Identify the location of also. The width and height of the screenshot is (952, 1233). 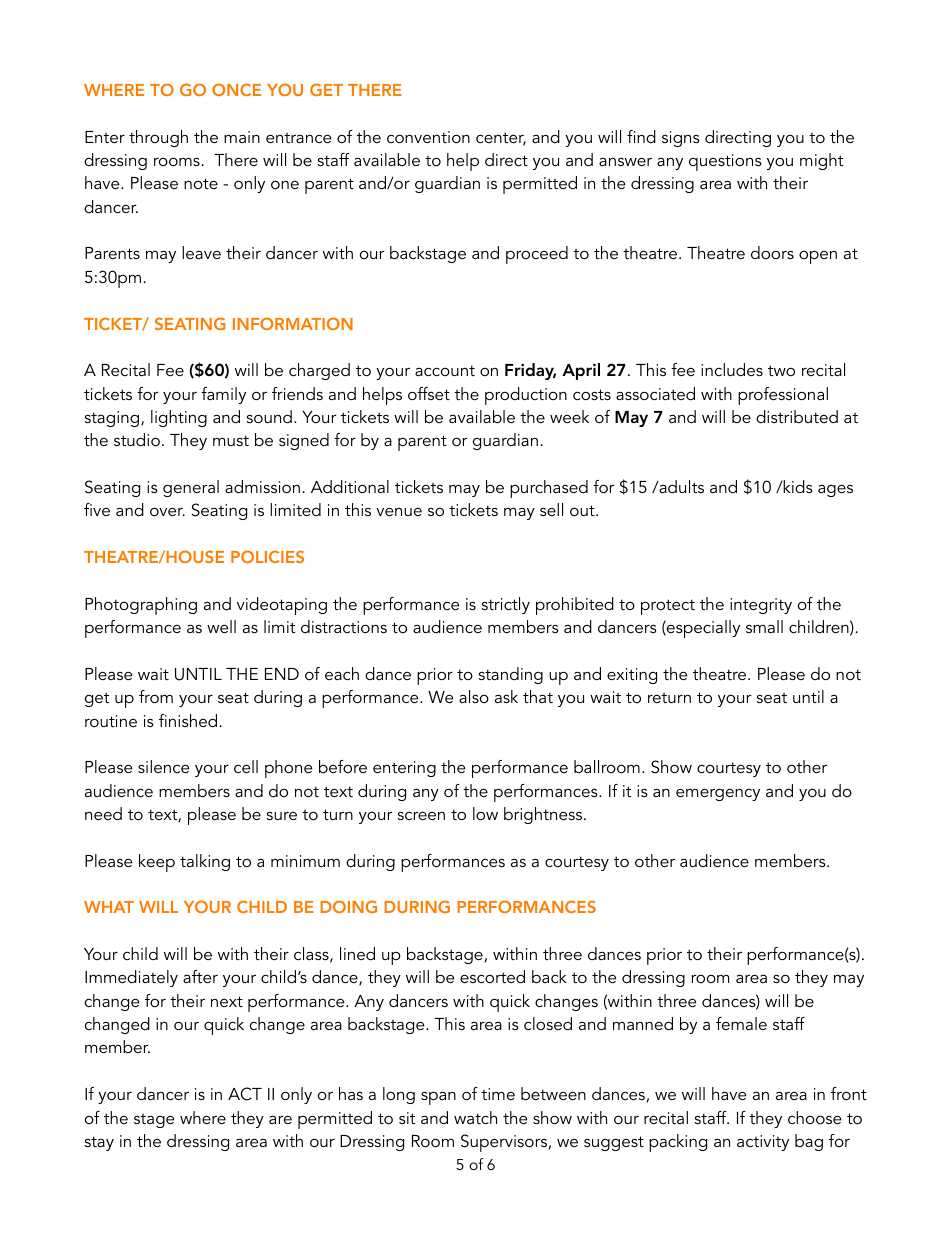
(474, 696).
